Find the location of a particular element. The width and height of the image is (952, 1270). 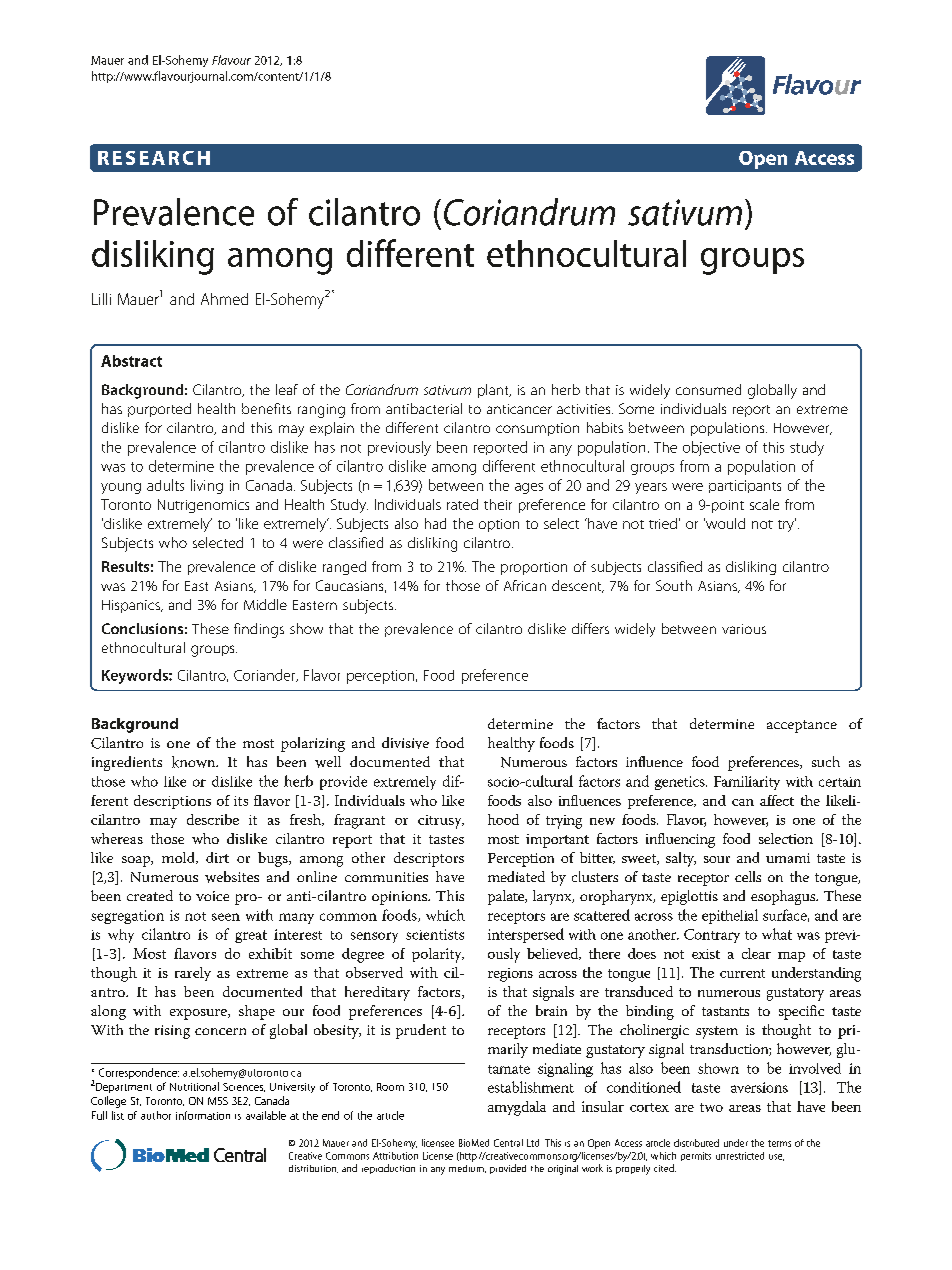

unrestricted is located at coordinates (740, 1156).
